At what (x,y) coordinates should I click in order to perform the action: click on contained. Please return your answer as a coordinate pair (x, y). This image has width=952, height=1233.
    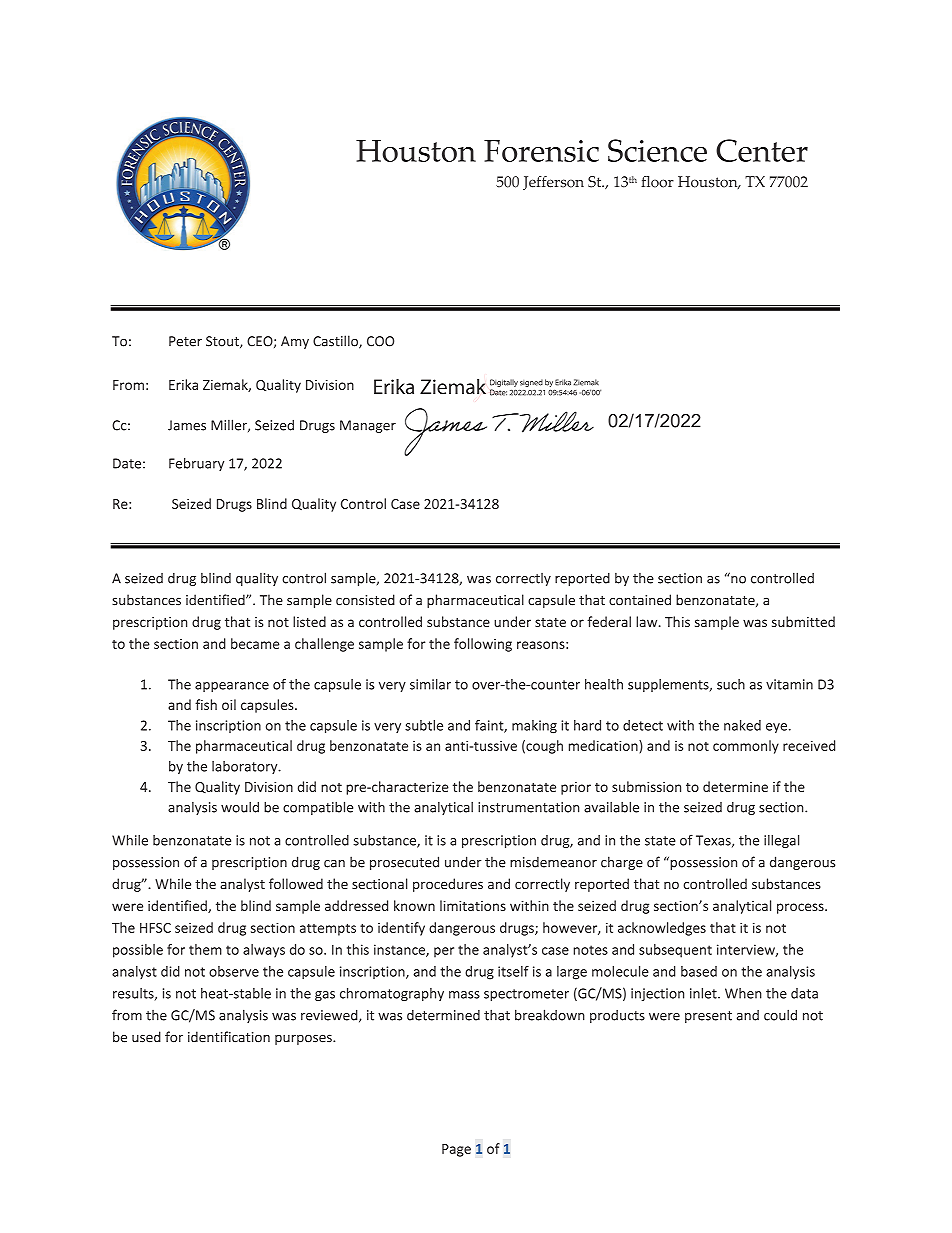
    Looking at the image, I should click on (640, 600).
